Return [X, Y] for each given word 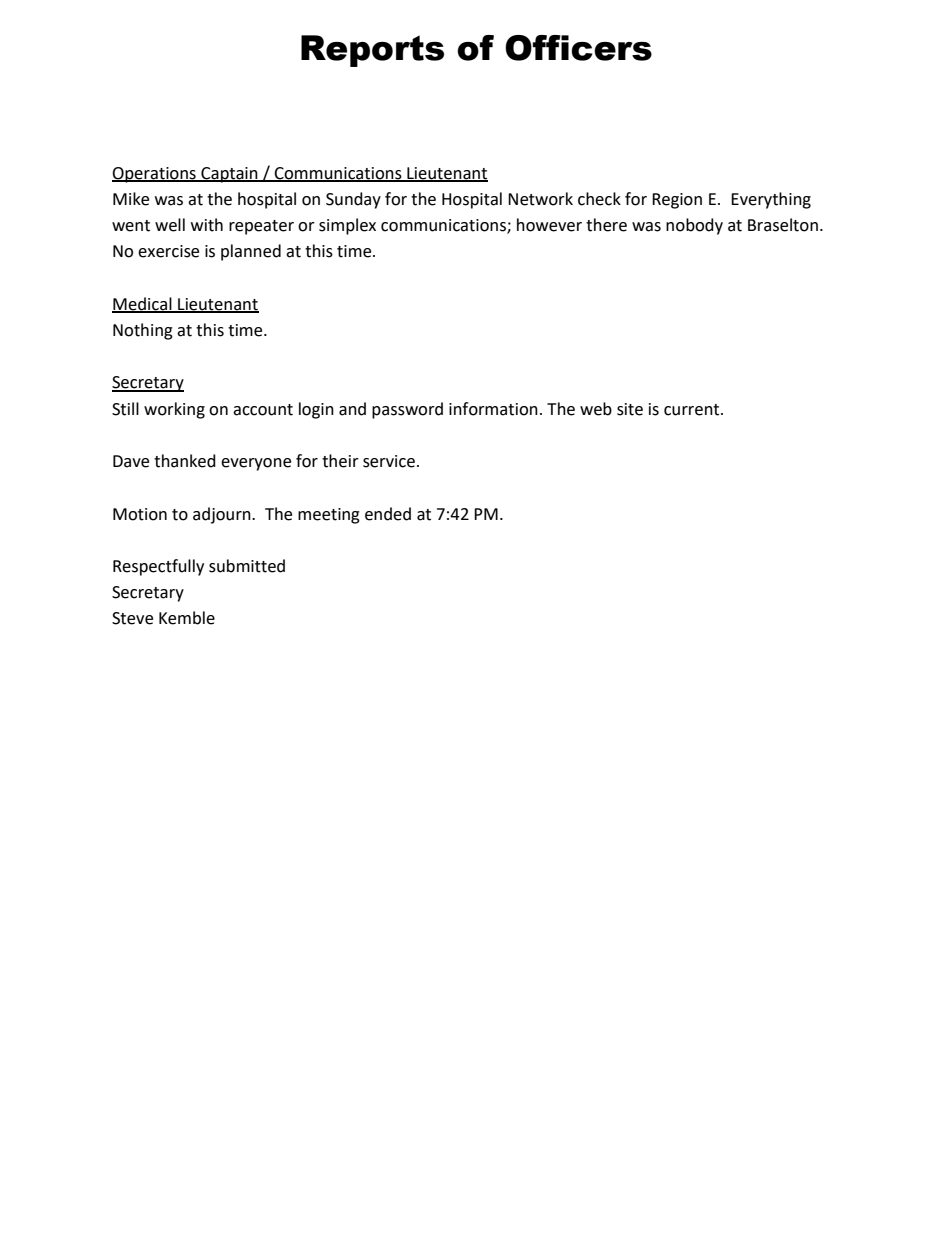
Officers [578, 48]
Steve [132, 618]
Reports [372, 51]
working [174, 410]
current [693, 410]
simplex [347, 226]
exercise [168, 251]
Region [677, 201]
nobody [694, 226]
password [407, 410]
